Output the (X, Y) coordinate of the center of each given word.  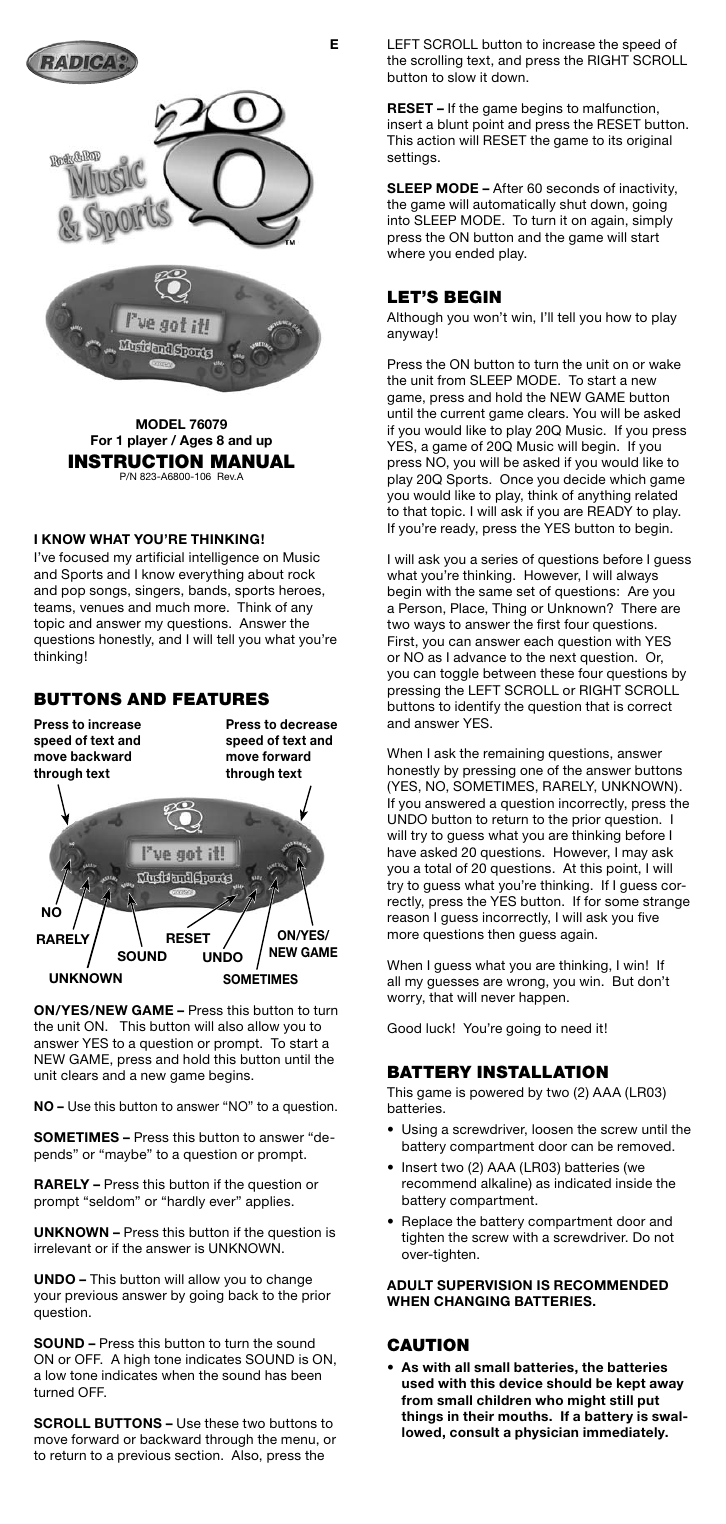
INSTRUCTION (136, 461)
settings (413, 158)
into (399, 220)
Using (419, 1130)
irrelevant (62, 1248)
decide (584, 479)
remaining (514, 754)
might (587, 1401)
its (615, 140)
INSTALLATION (542, 1072)
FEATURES (221, 699)
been (306, 1375)
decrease (308, 724)
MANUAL (253, 461)
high (137, 1360)
